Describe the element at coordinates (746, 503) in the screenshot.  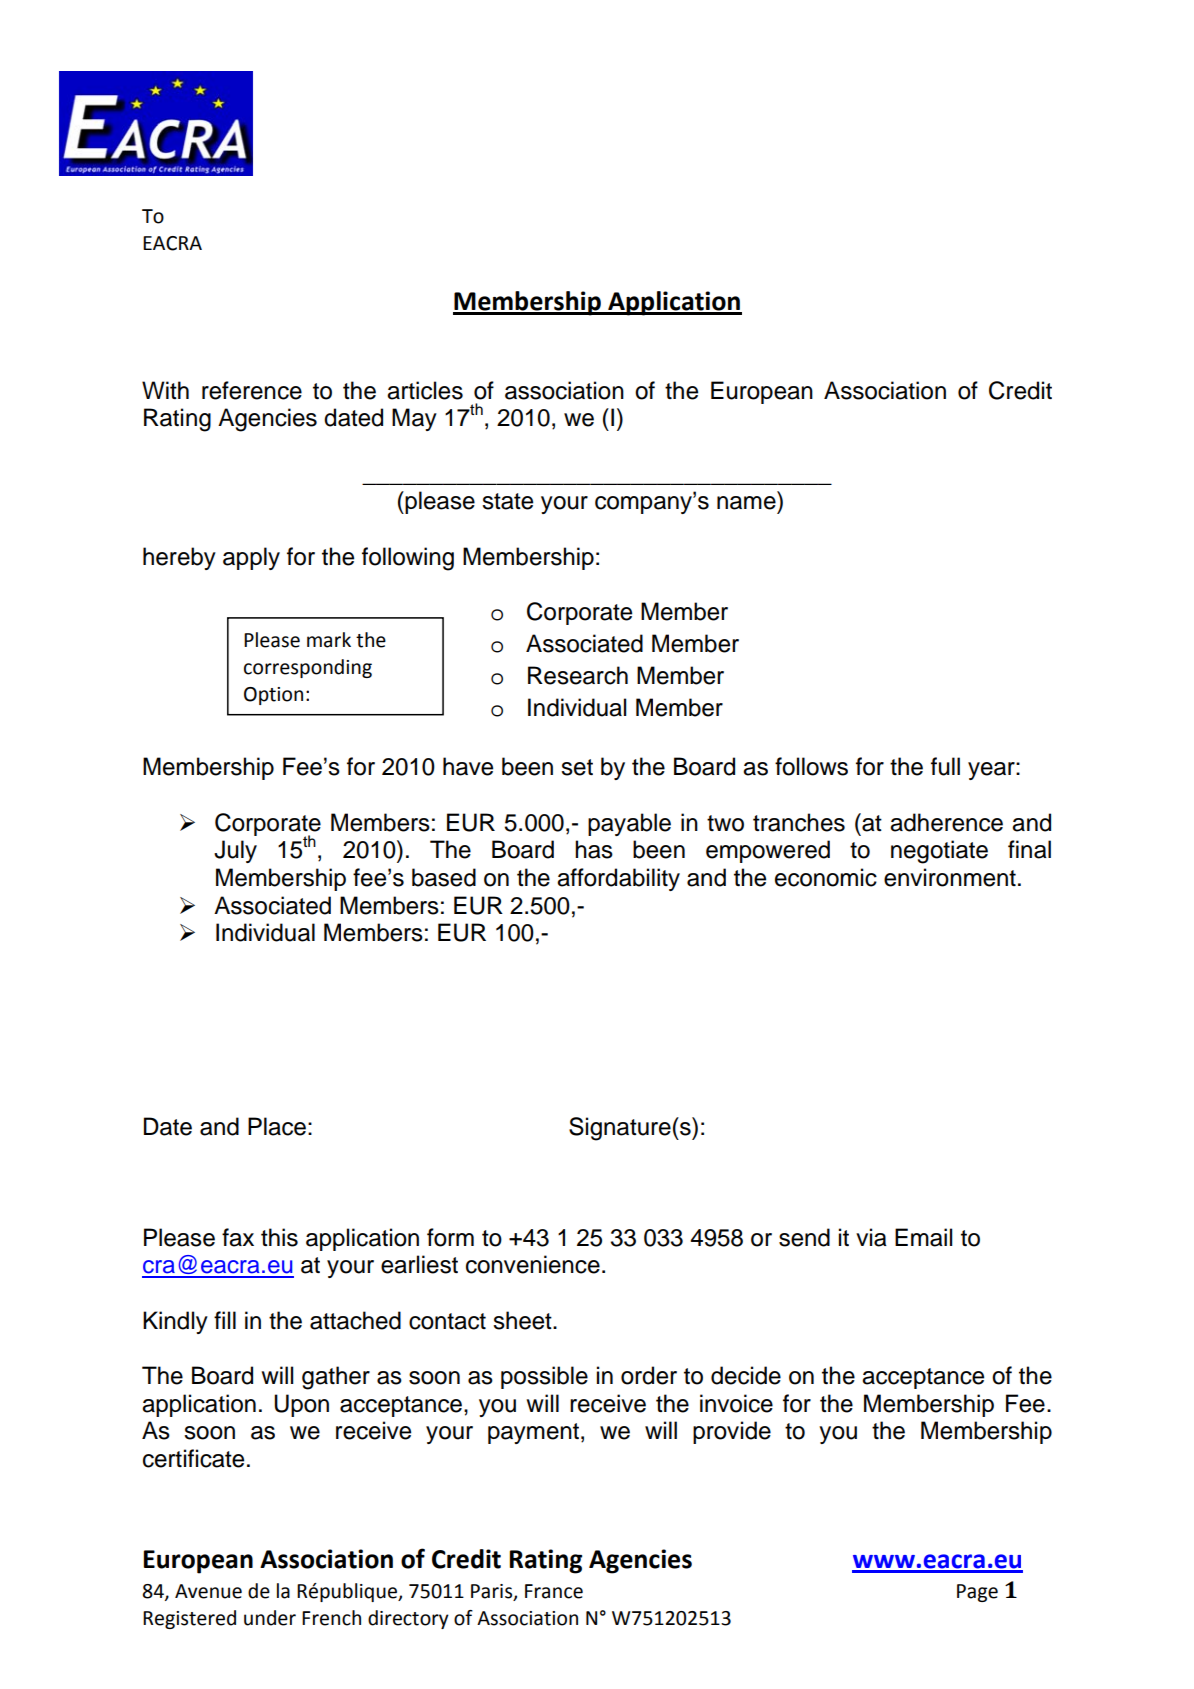
I see `name` at that location.
